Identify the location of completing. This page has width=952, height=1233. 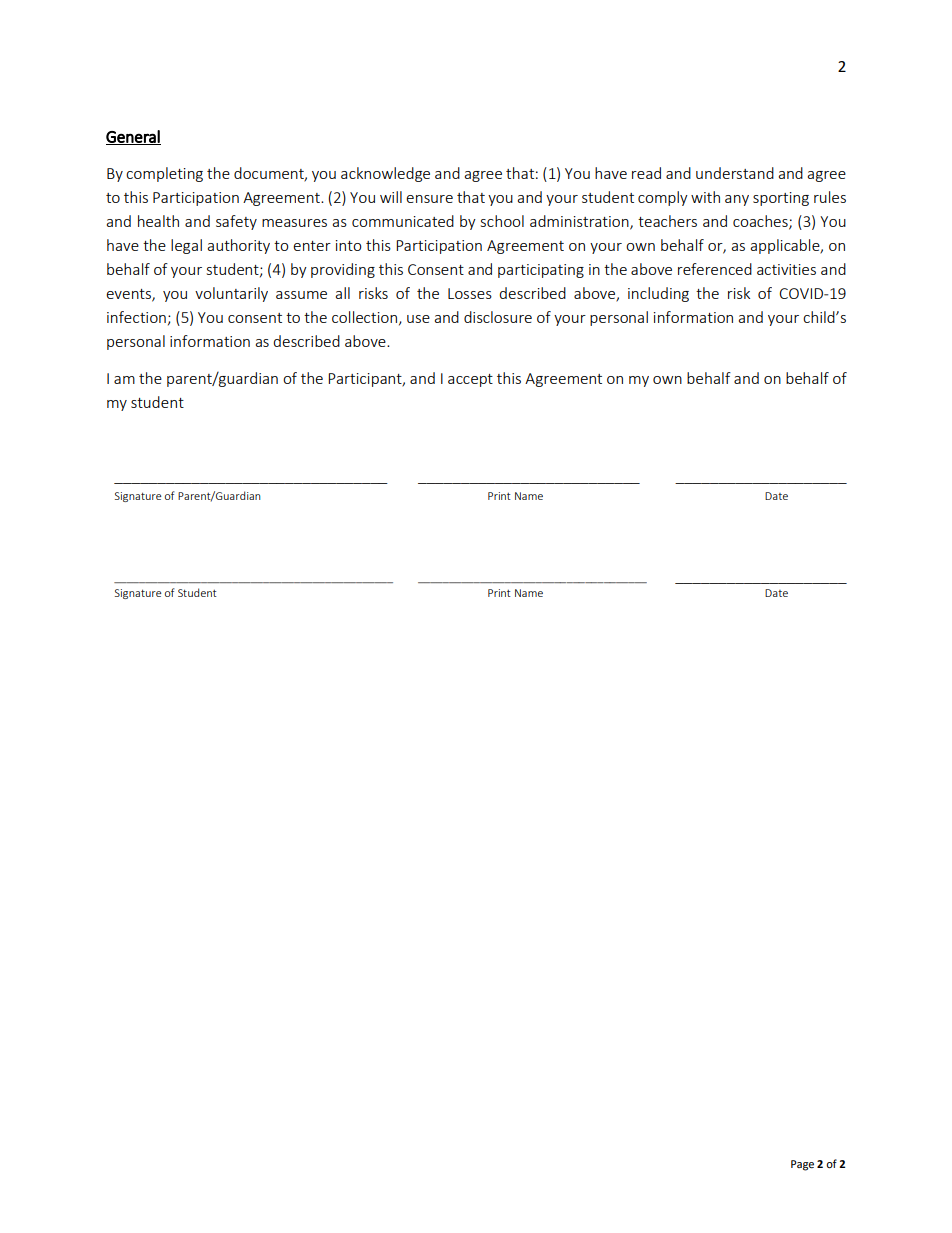
(164, 174).
